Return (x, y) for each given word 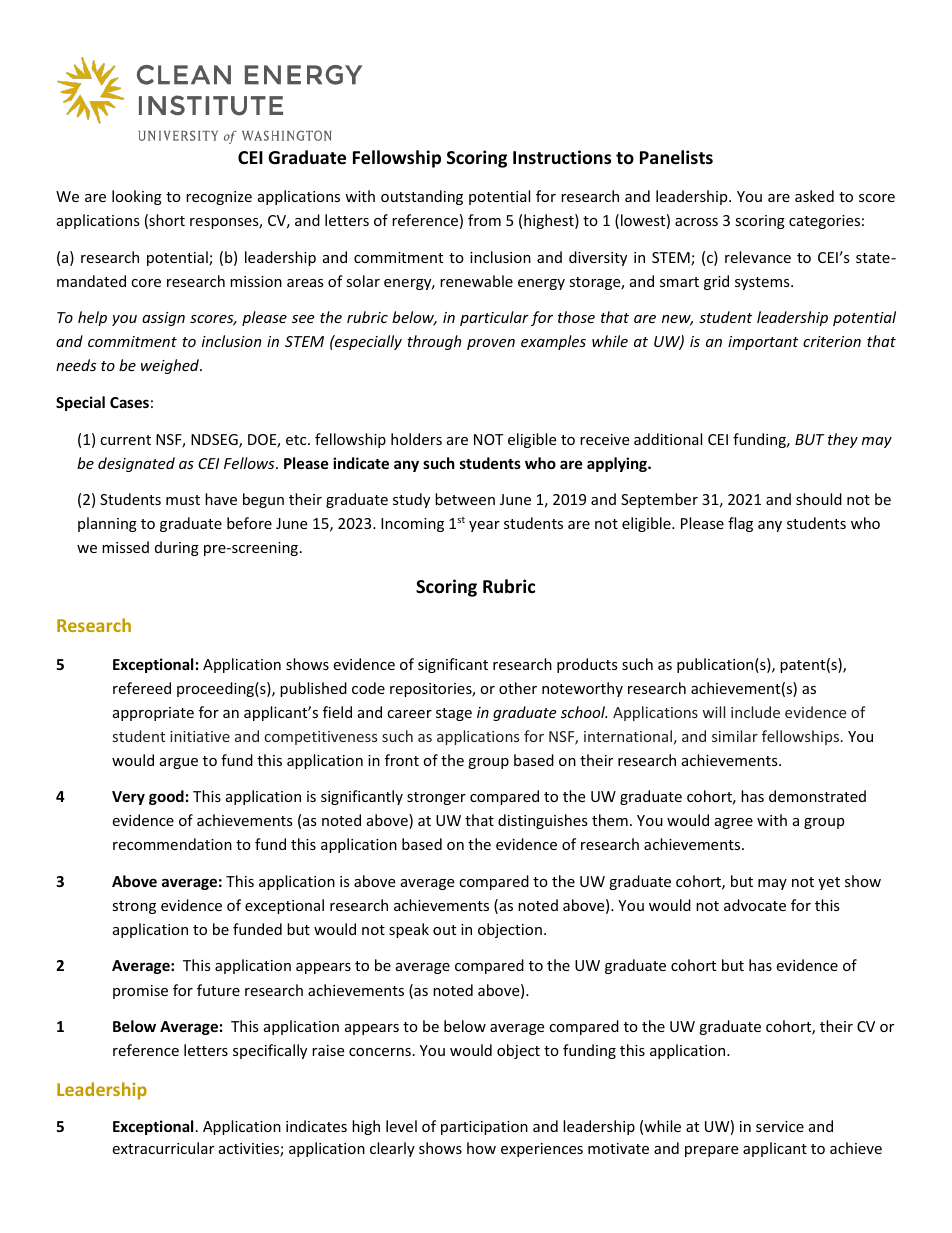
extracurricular (163, 1148)
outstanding (422, 197)
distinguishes (543, 821)
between (465, 499)
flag (740, 524)
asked (814, 196)
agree (734, 823)
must (183, 500)
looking (137, 197)
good (166, 797)
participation (484, 1128)
